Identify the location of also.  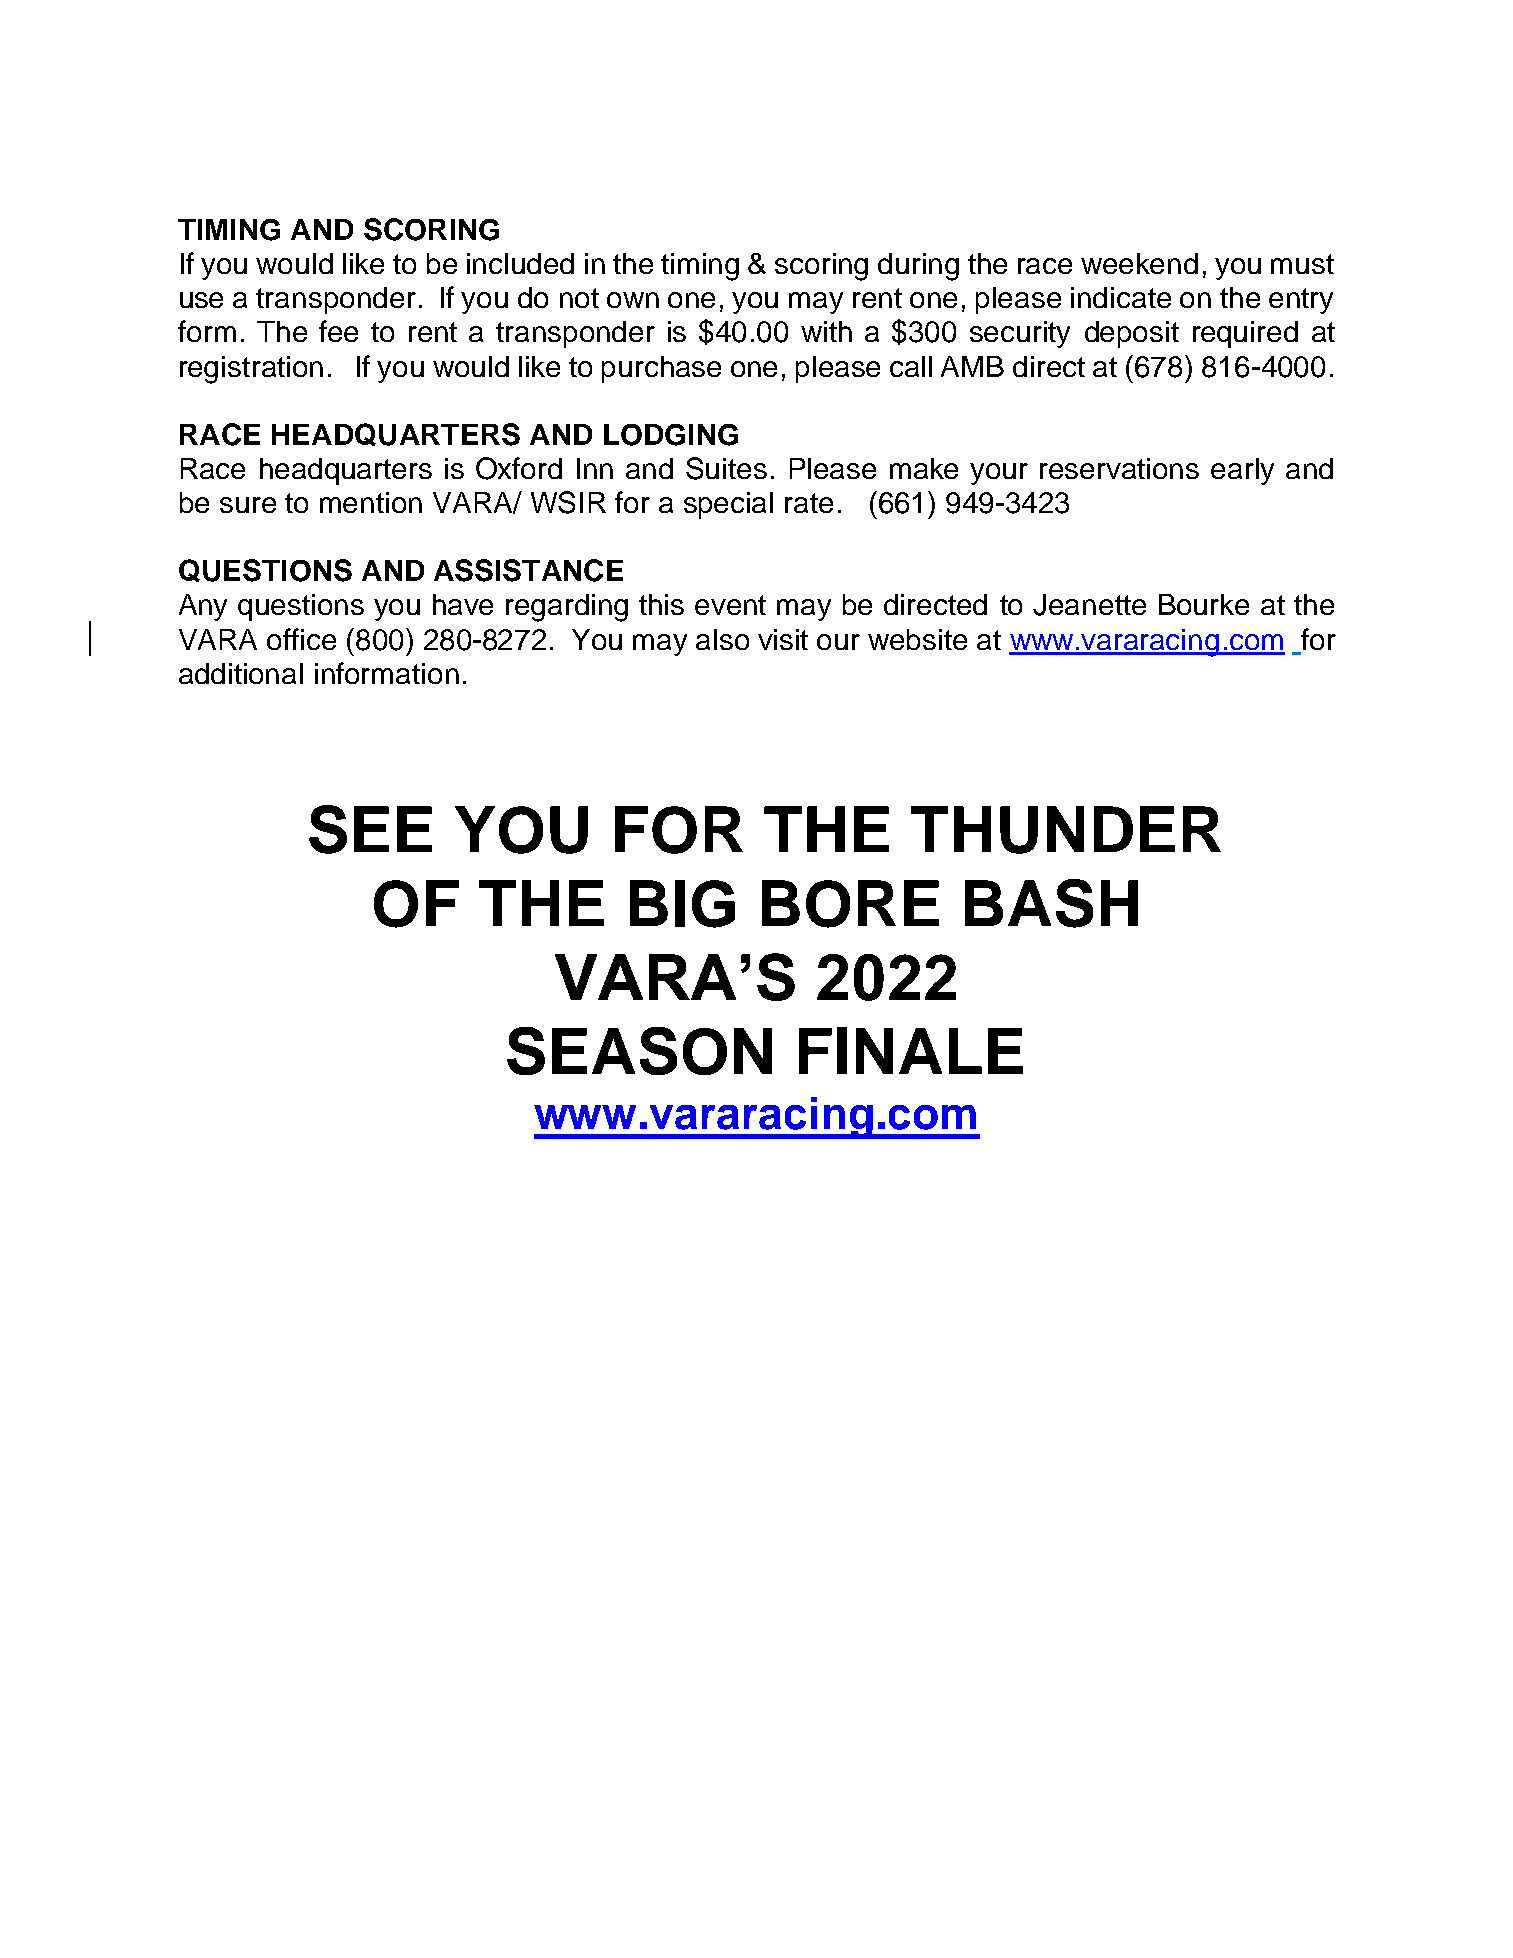
(722, 639).
